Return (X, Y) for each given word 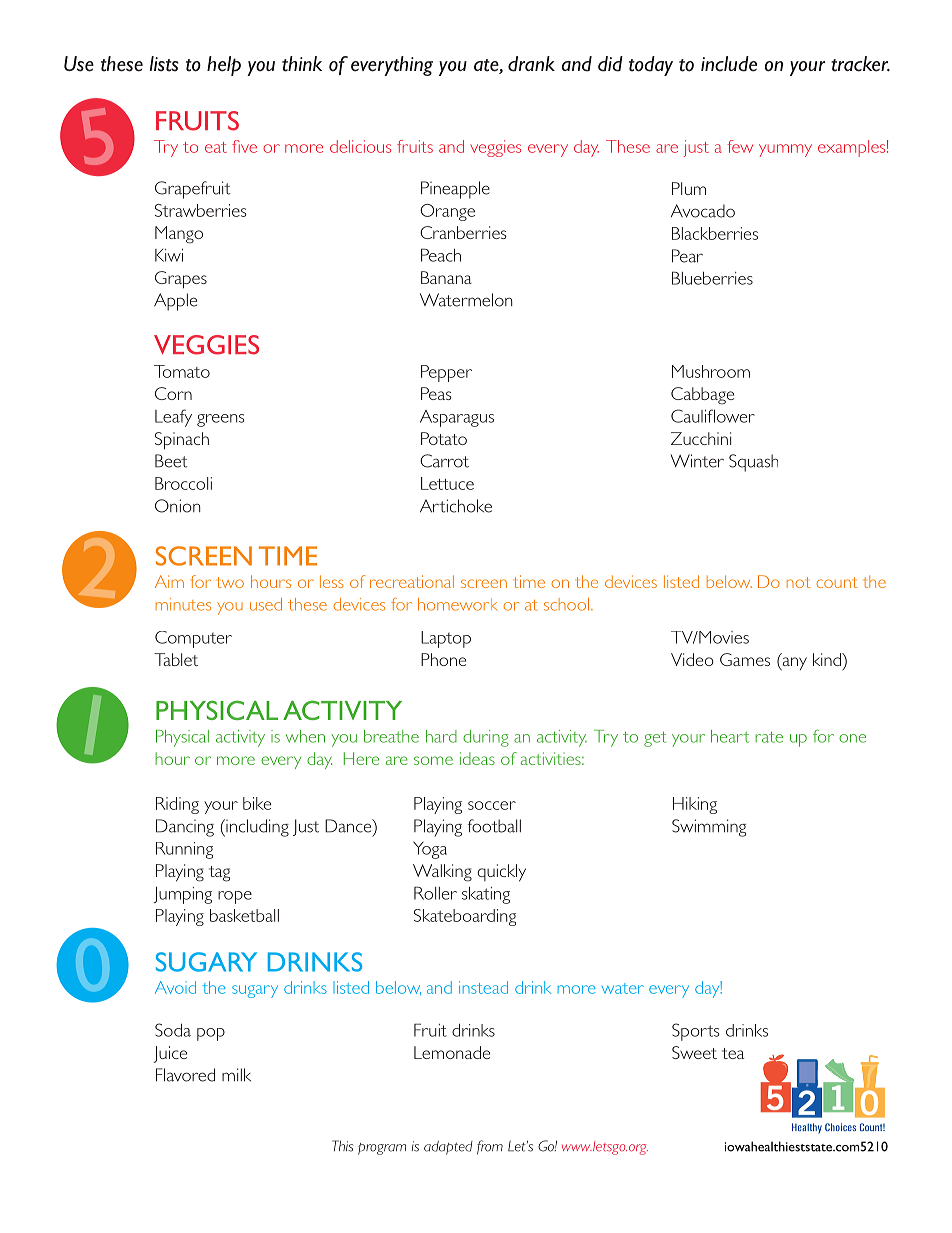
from (490, 1147)
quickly (501, 873)
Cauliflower (713, 416)
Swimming (709, 828)
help (224, 66)
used (266, 604)
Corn (173, 393)
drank (531, 64)
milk (236, 1075)
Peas (436, 393)
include (729, 64)
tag (219, 874)
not (799, 582)
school (566, 604)
